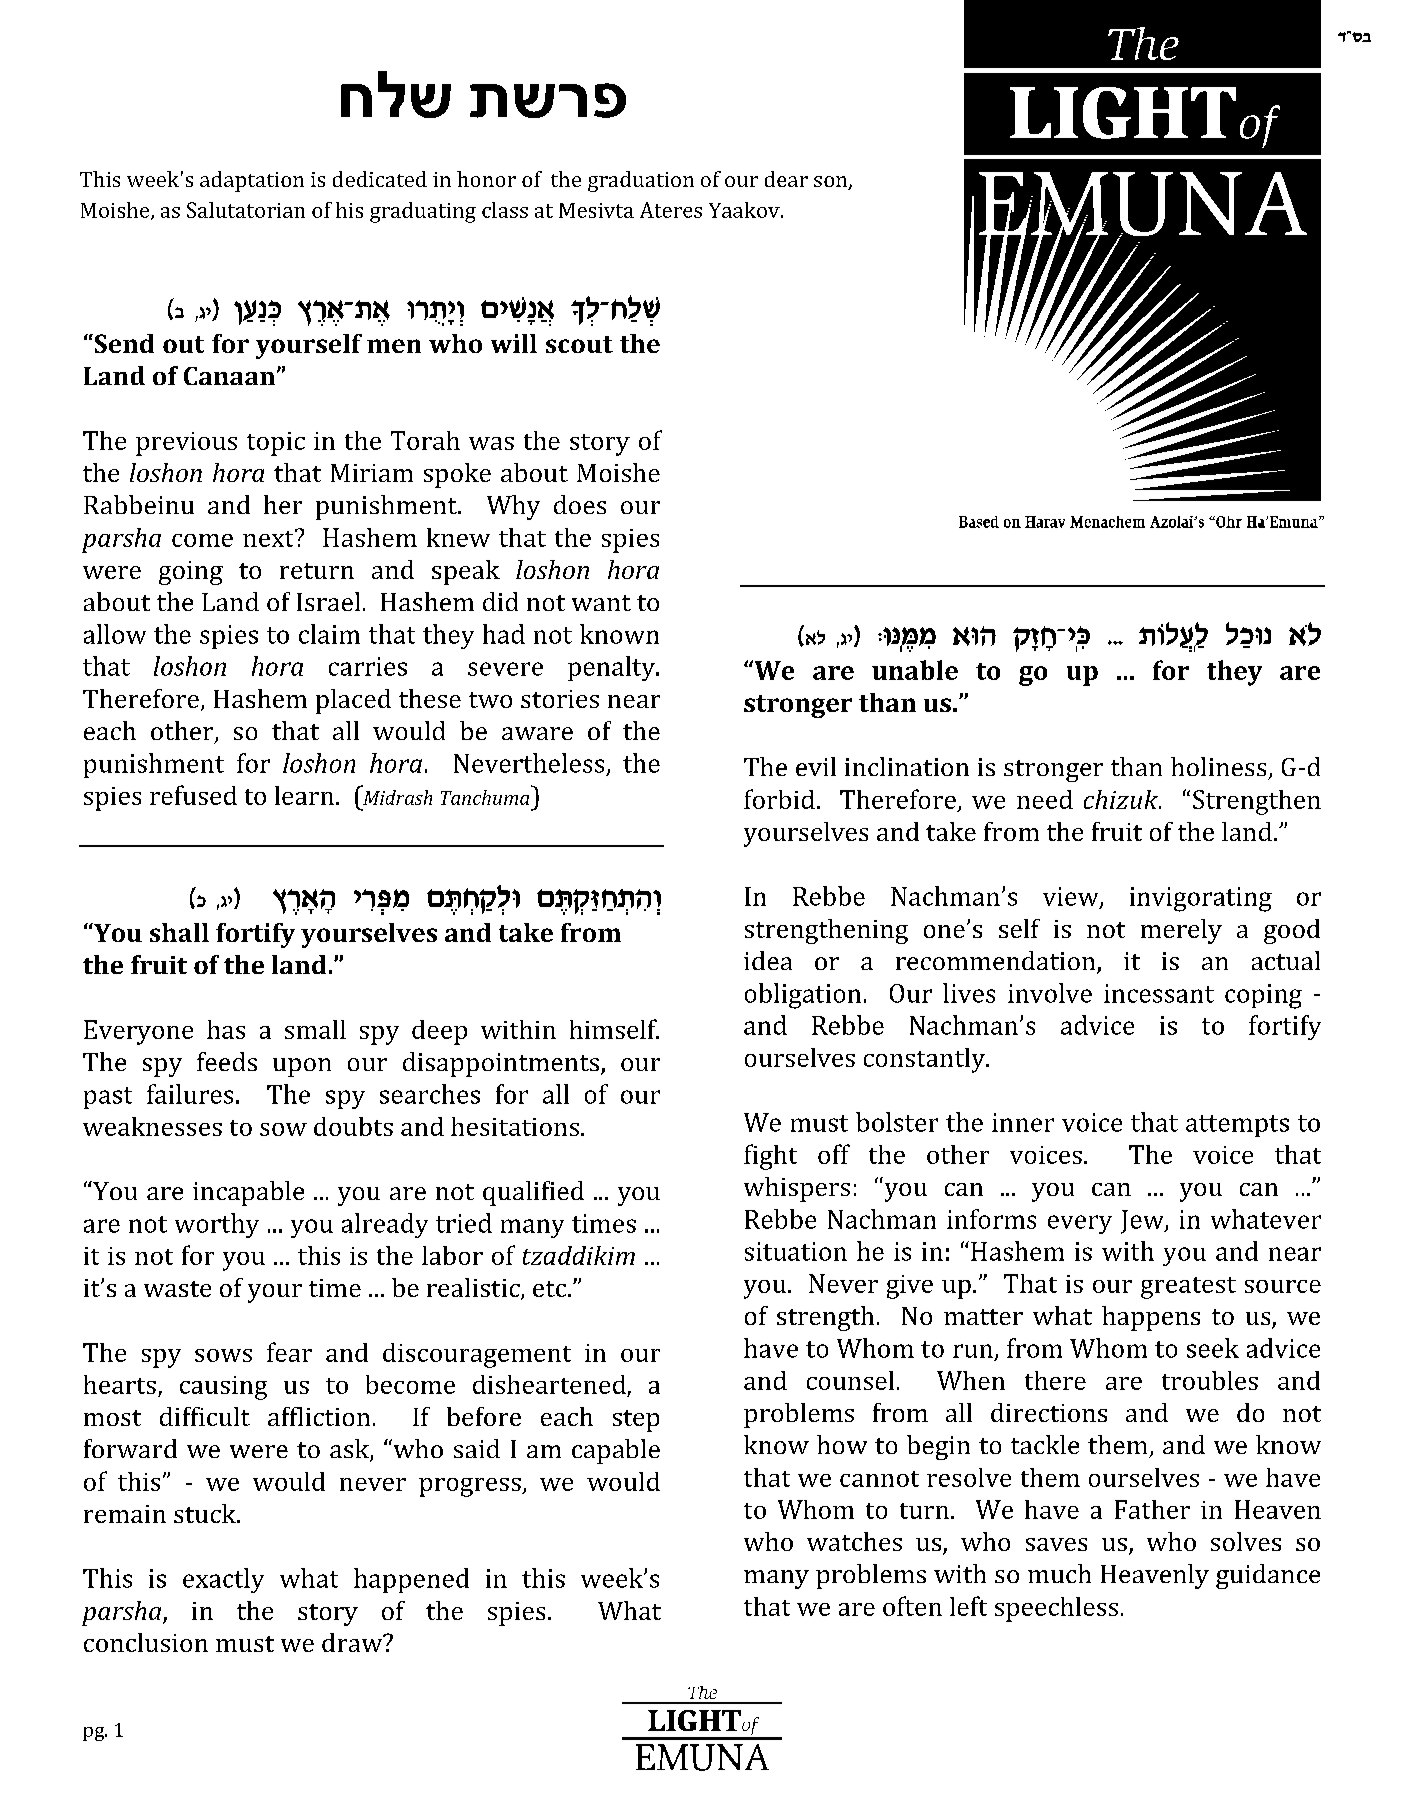 This screenshot has height=1817, width=1404. I want to click on adaptation, so click(252, 181).
